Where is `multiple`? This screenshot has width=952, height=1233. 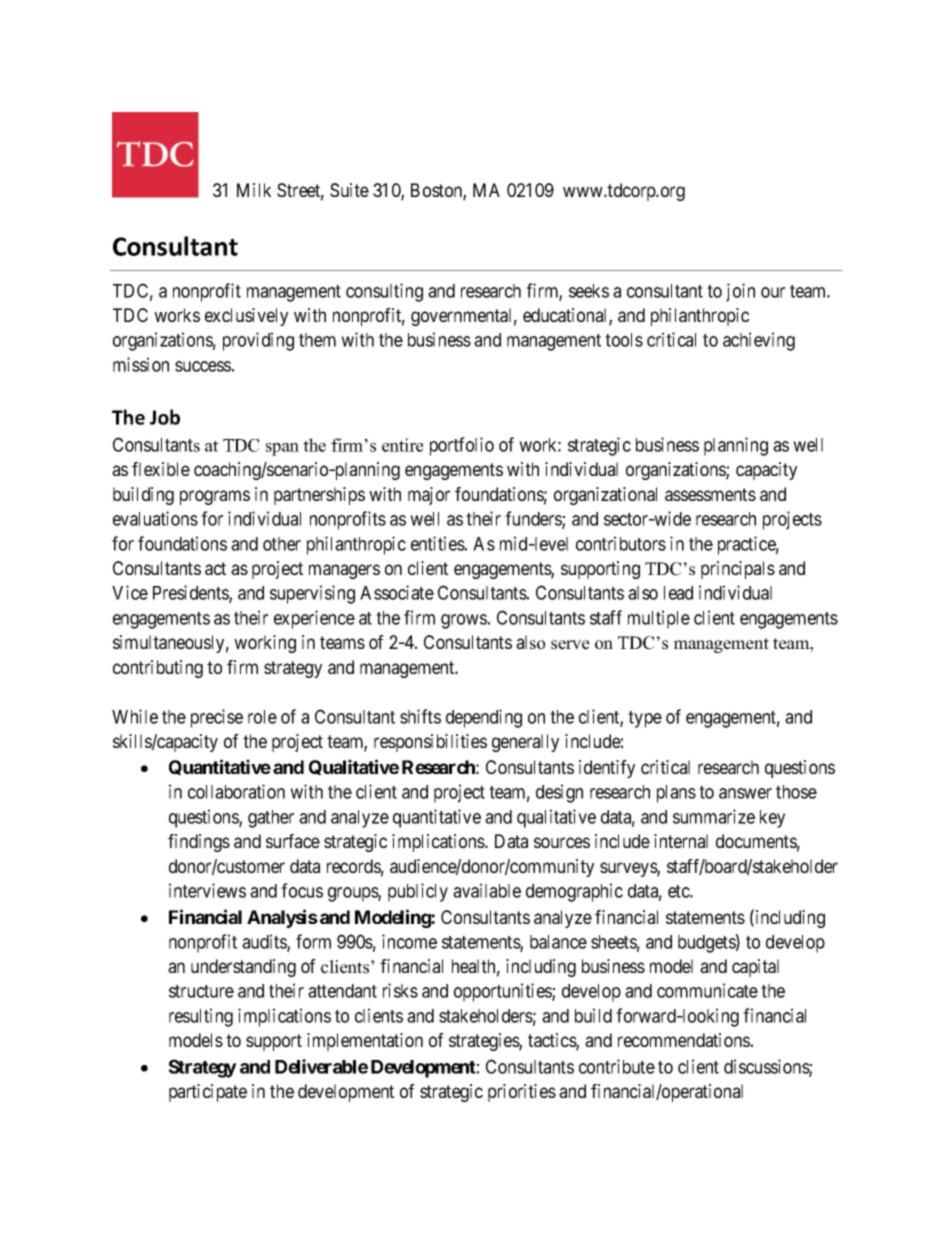 multiple is located at coordinates (659, 619).
